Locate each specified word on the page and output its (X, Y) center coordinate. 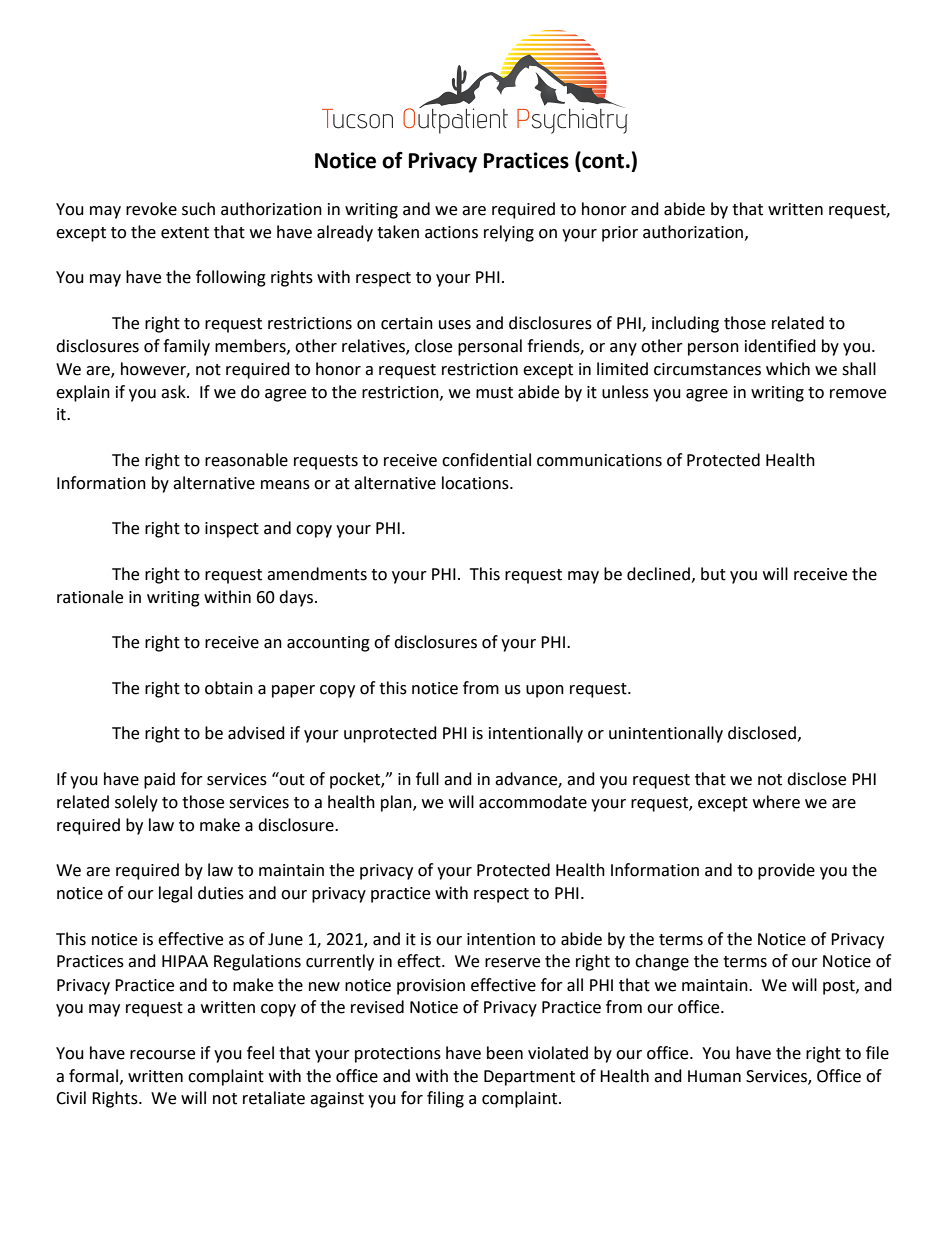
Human (714, 1076)
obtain (229, 688)
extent (185, 233)
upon (545, 691)
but (713, 574)
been (505, 1053)
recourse (162, 1055)
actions (451, 232)
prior (620, 234)
